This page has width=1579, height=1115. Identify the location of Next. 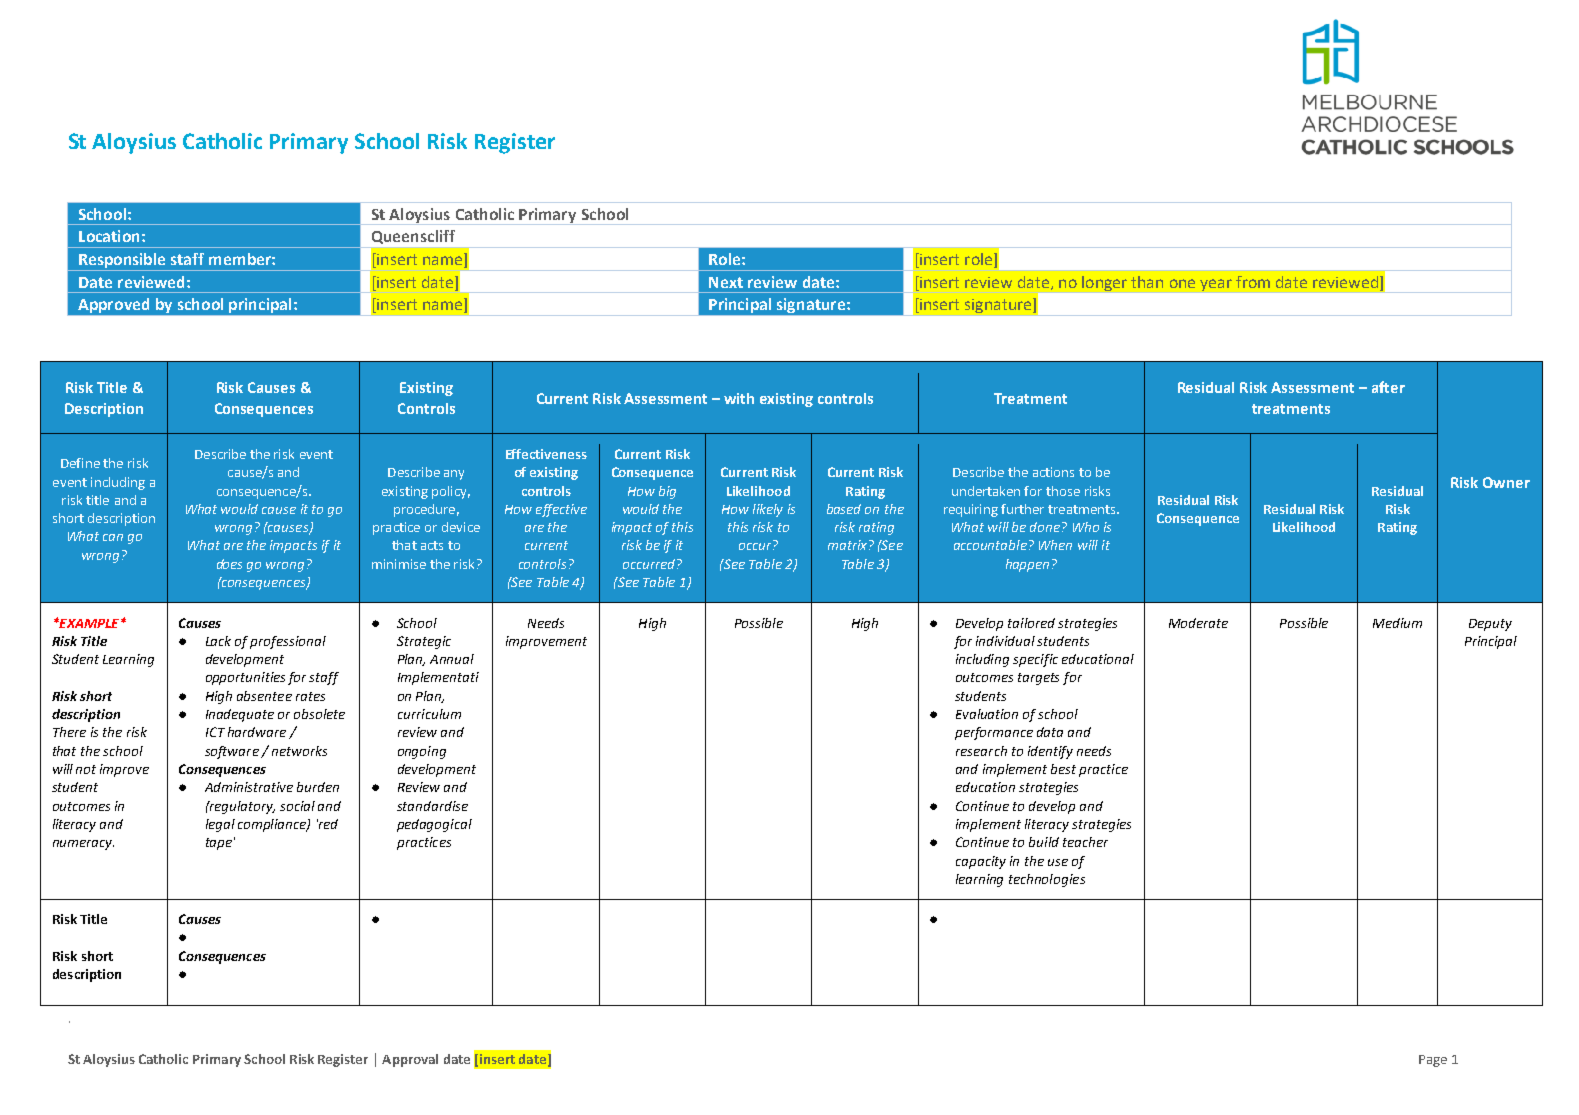
(726, 282).
